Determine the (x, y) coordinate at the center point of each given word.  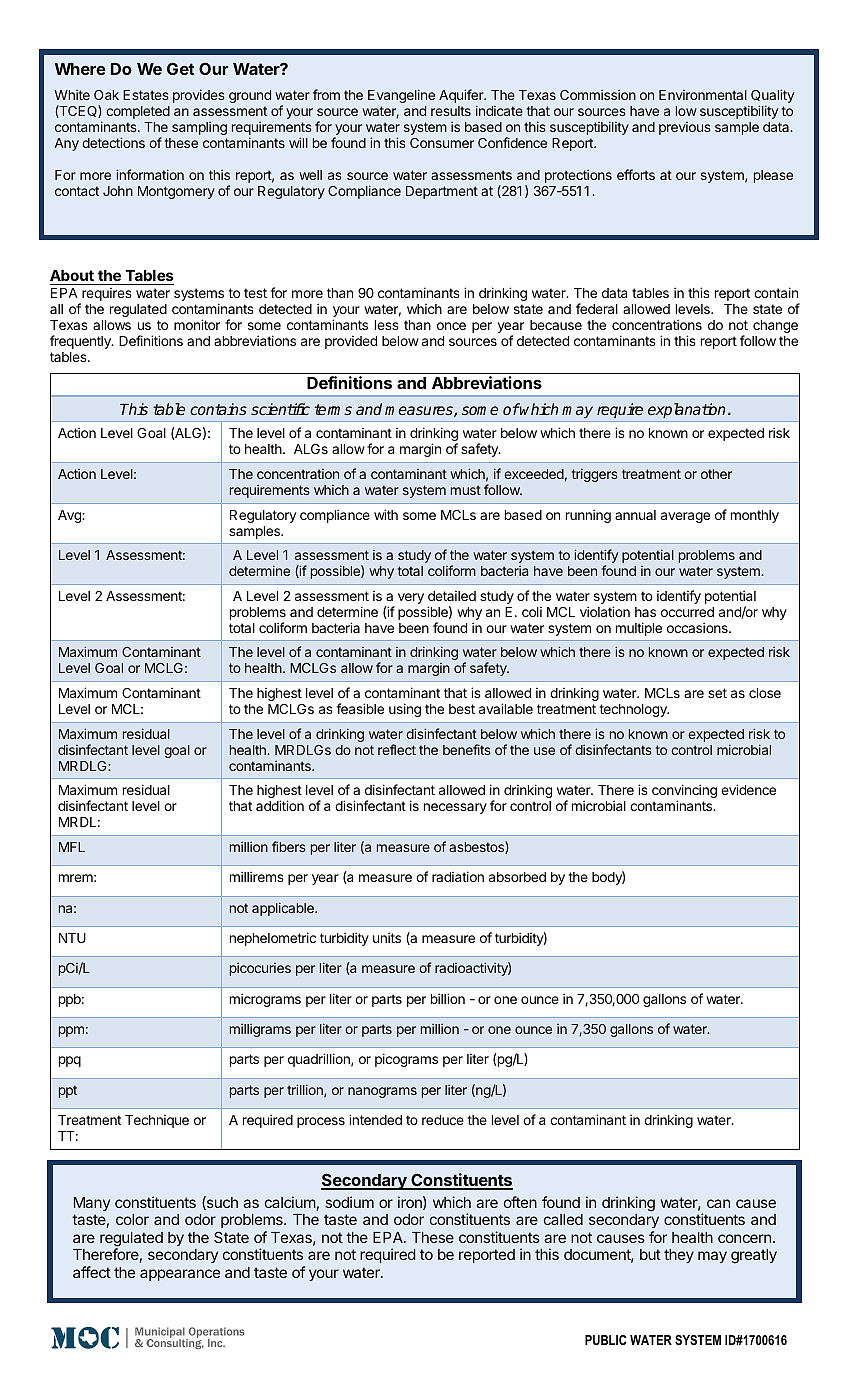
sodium (349, 1202)
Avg (70, 516)
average (685, 517)
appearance (180, 1275)
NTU (72, 938)
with (386, 514)
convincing (684, 792)
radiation (458, 876)
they (679, 1256)
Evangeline (401, 96)
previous (684, 128)
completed (138, 112)
